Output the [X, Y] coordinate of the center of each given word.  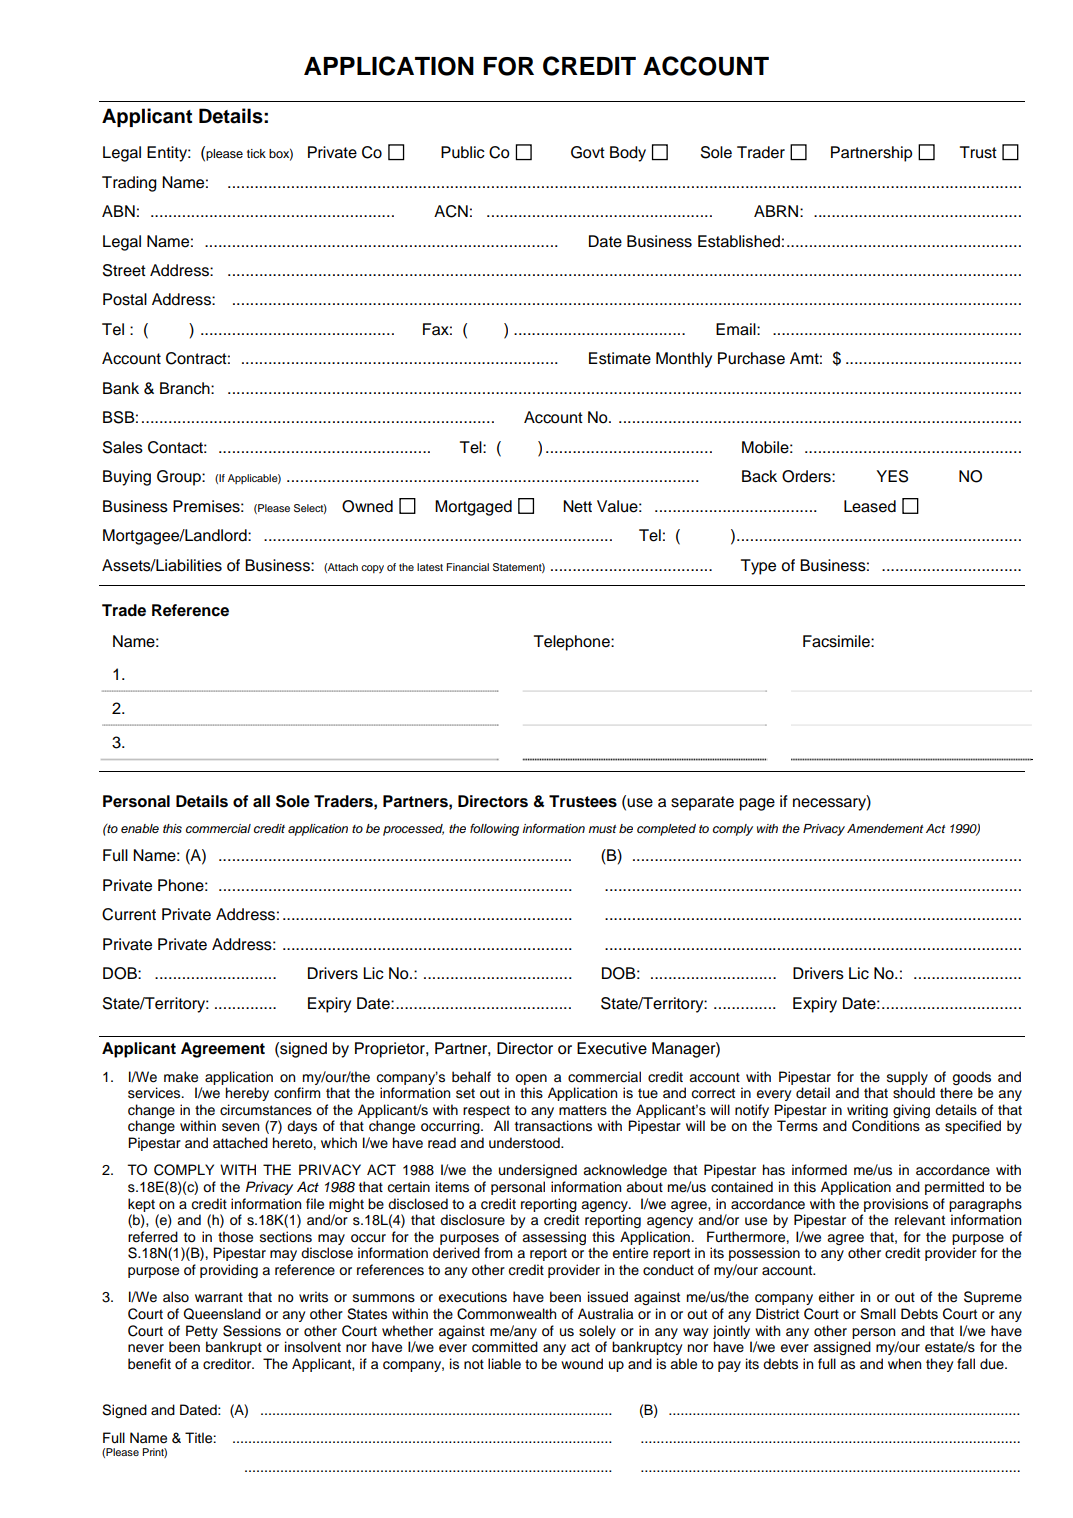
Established [739, 241]
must [602, 829]
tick [256, 153]
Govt [588, 152]
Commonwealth [506, 1314]
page [757, 804]
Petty [202, 1332]
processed [413, 830]
